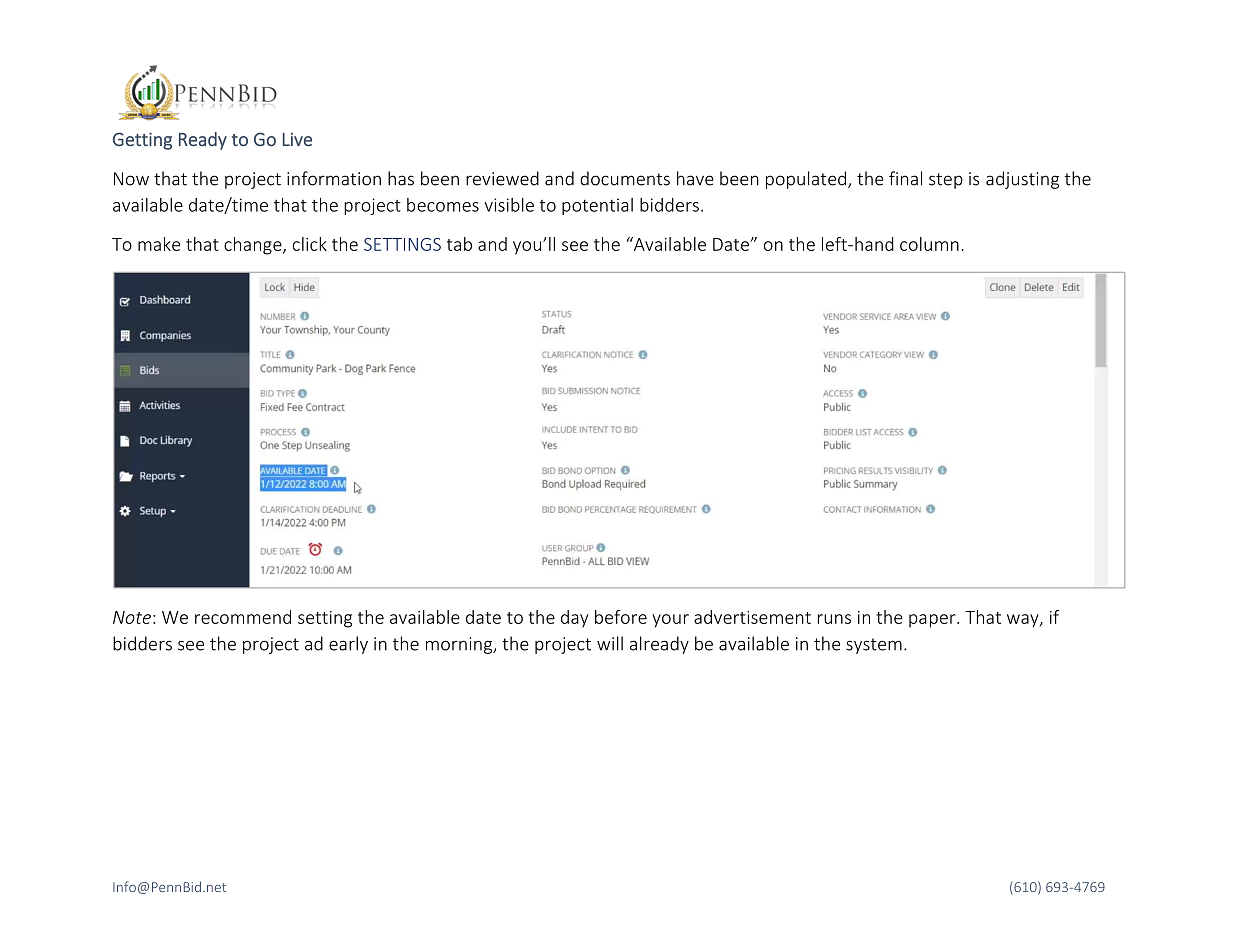  What do you see at coordinates (132, 617) in the screenshot?
I see `Note` at bounding box center [132, 617].
